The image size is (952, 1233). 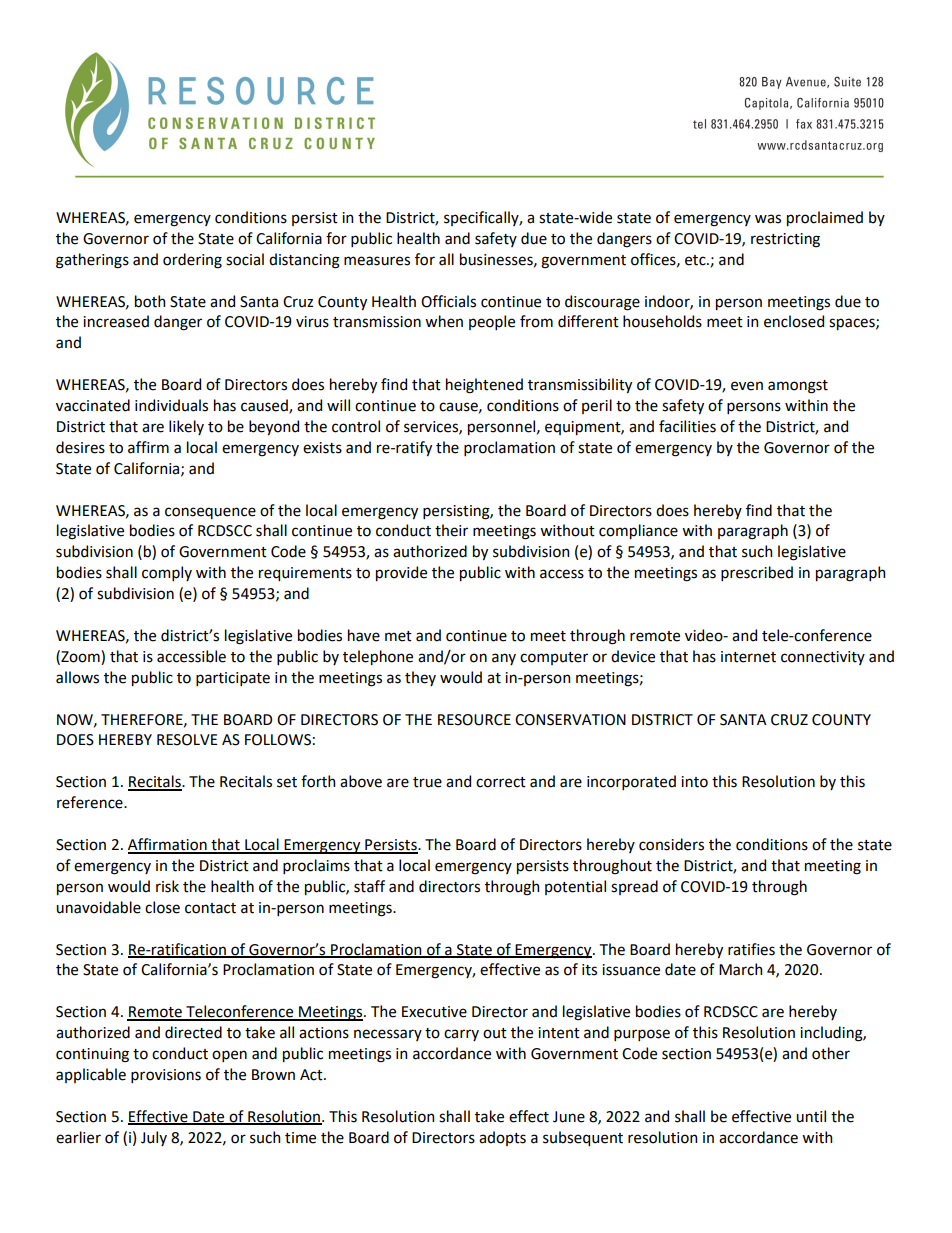 I want to click on July, so click(x=154, y=1138).
